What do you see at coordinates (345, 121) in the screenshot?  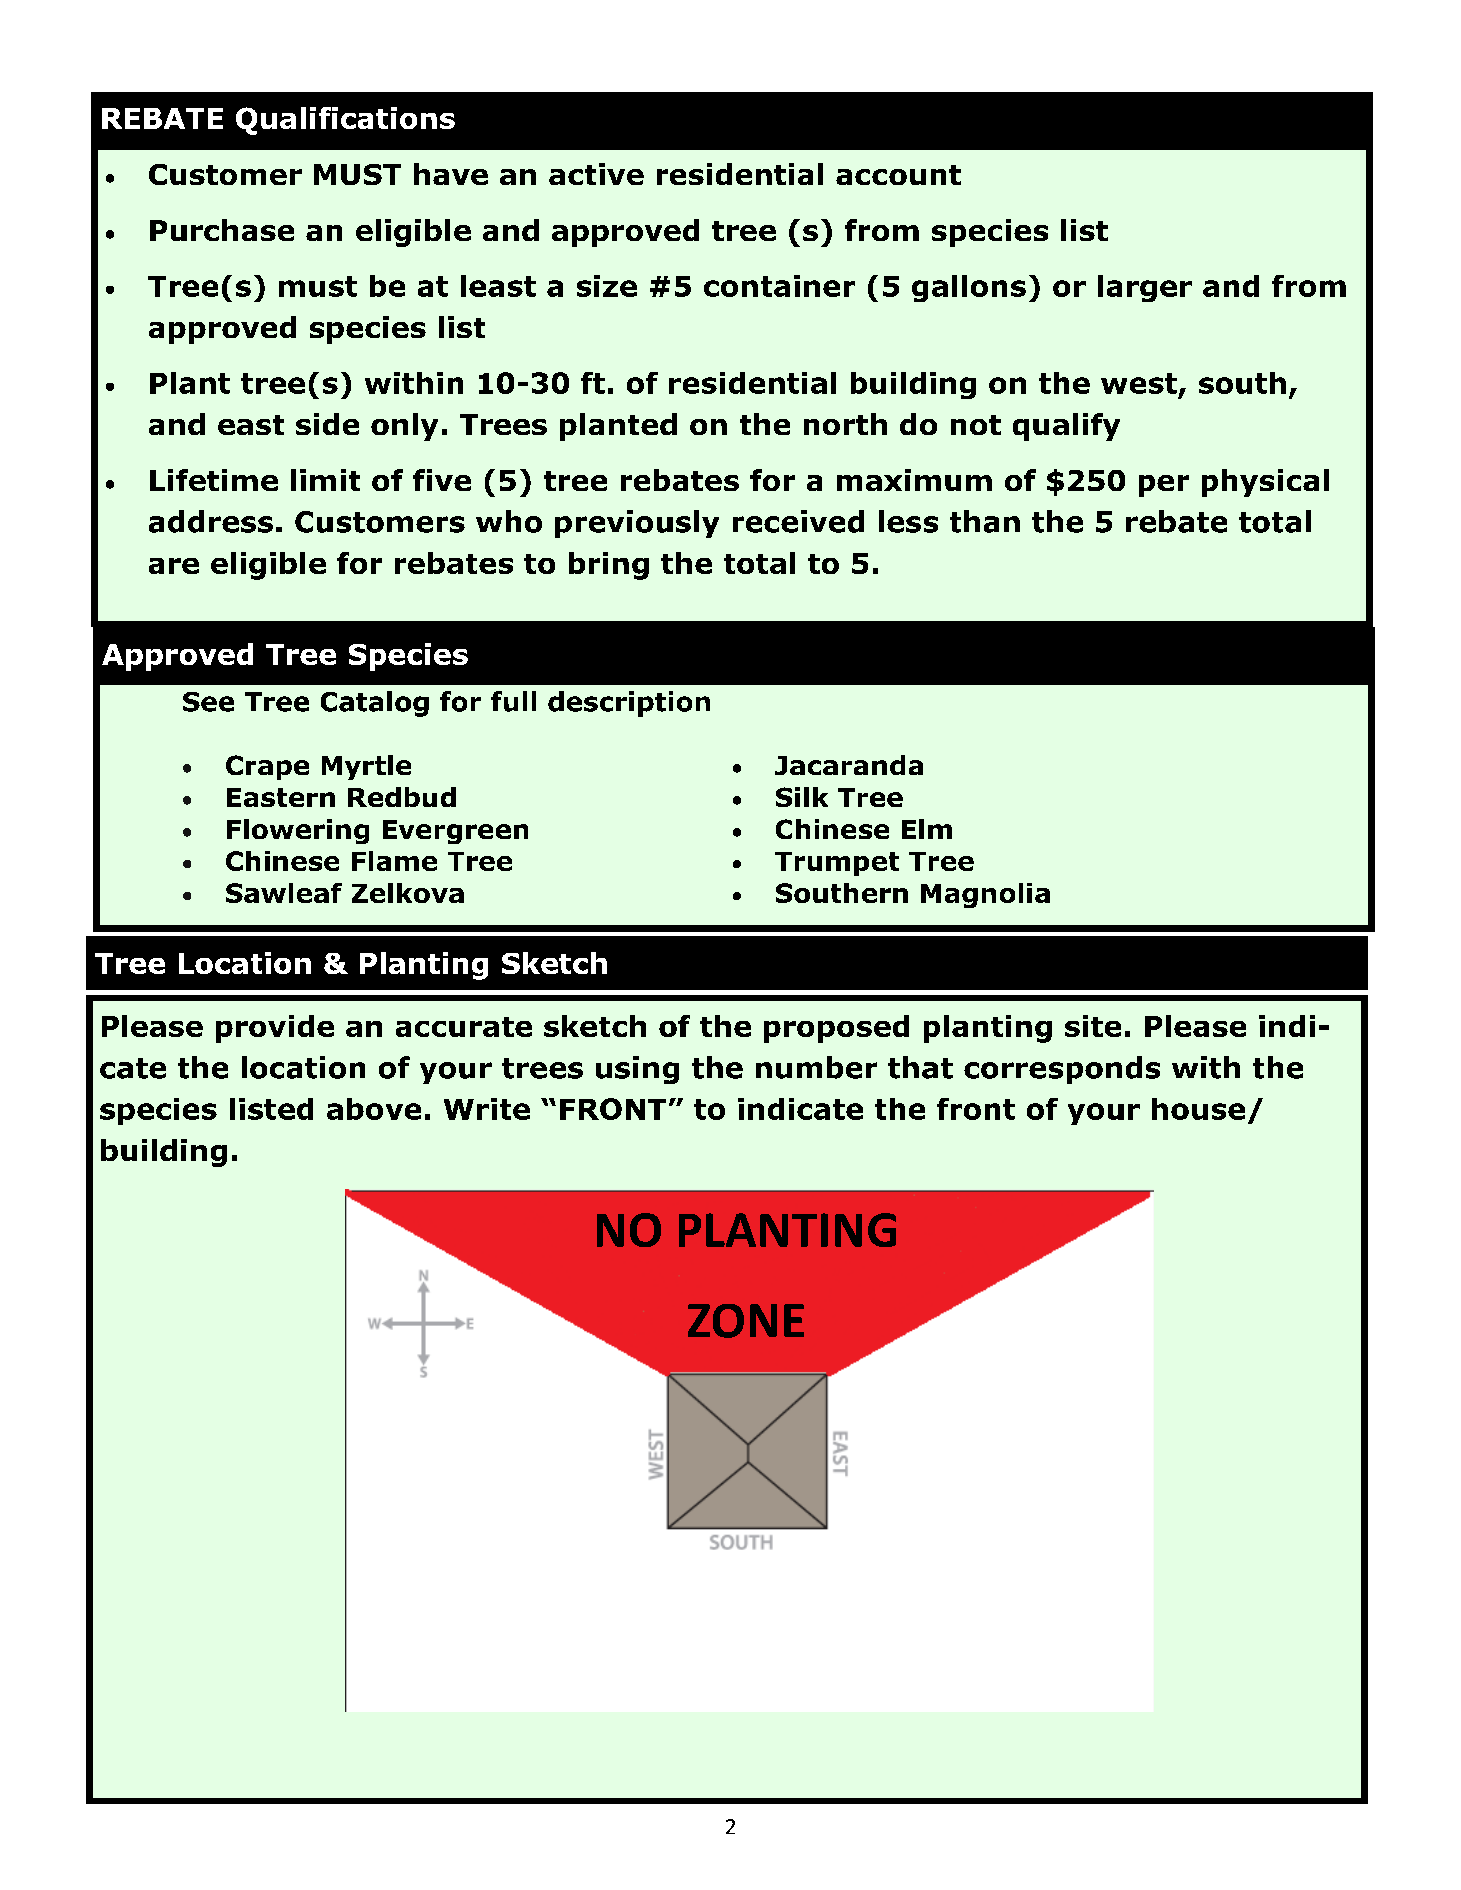 I see `Qualifications` at bounding box center [345, 121].
